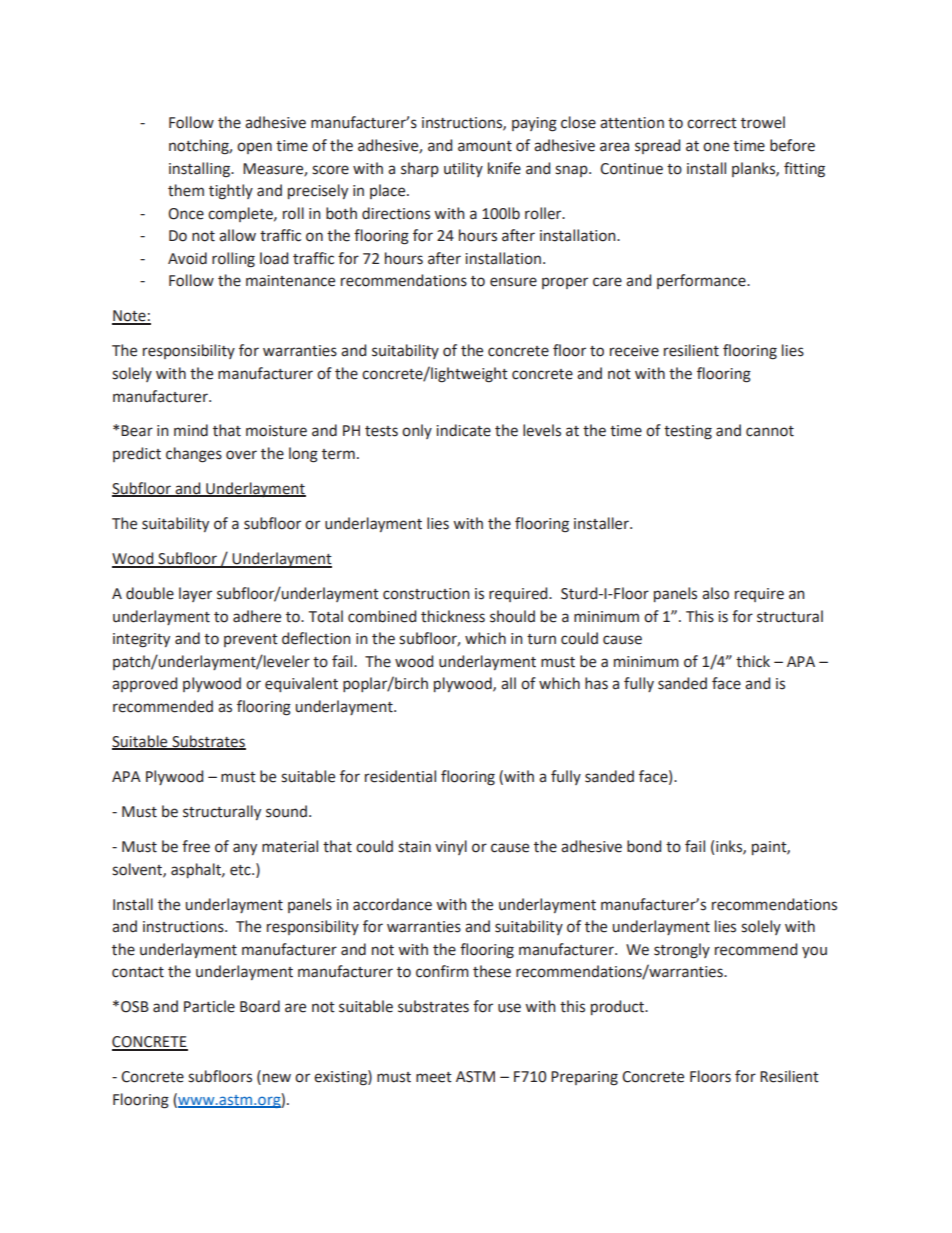 This screenshot has height=1233, width=952. Describe the element at coordinates (770, 431) in the screenshot. I see `cannot` at that location.
